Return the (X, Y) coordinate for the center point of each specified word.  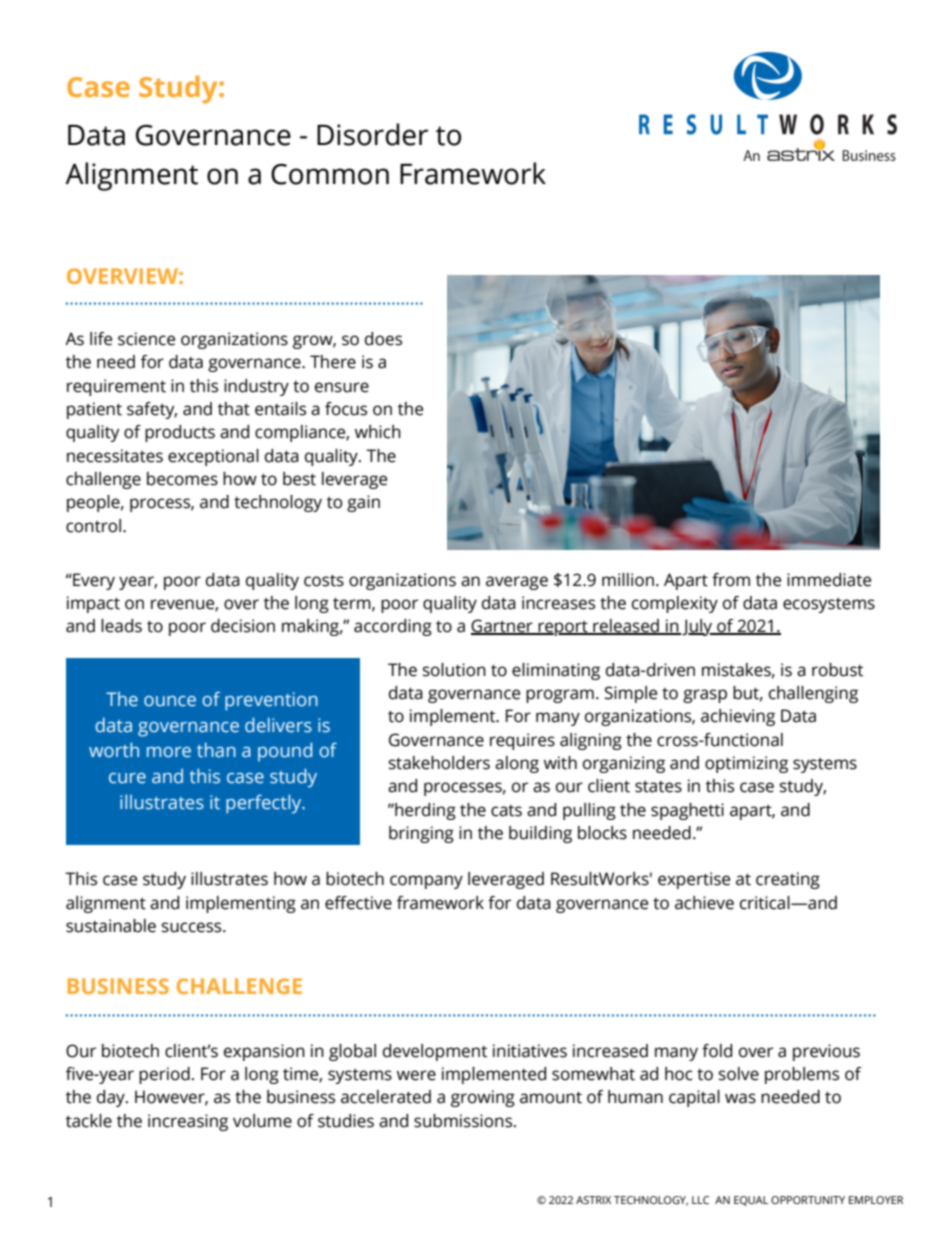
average (517, 583)
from (731, 580)
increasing (188, 1122)
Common (330, 174)
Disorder (372, 134)
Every (93, 581)
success (193, 927)
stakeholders (439, 763)
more (169, 752)
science (146, 339)
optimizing (746, 764)
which (378, 432)
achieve (704, 903)
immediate (829, 580)
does (383, 339)
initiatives (530, 1051)
